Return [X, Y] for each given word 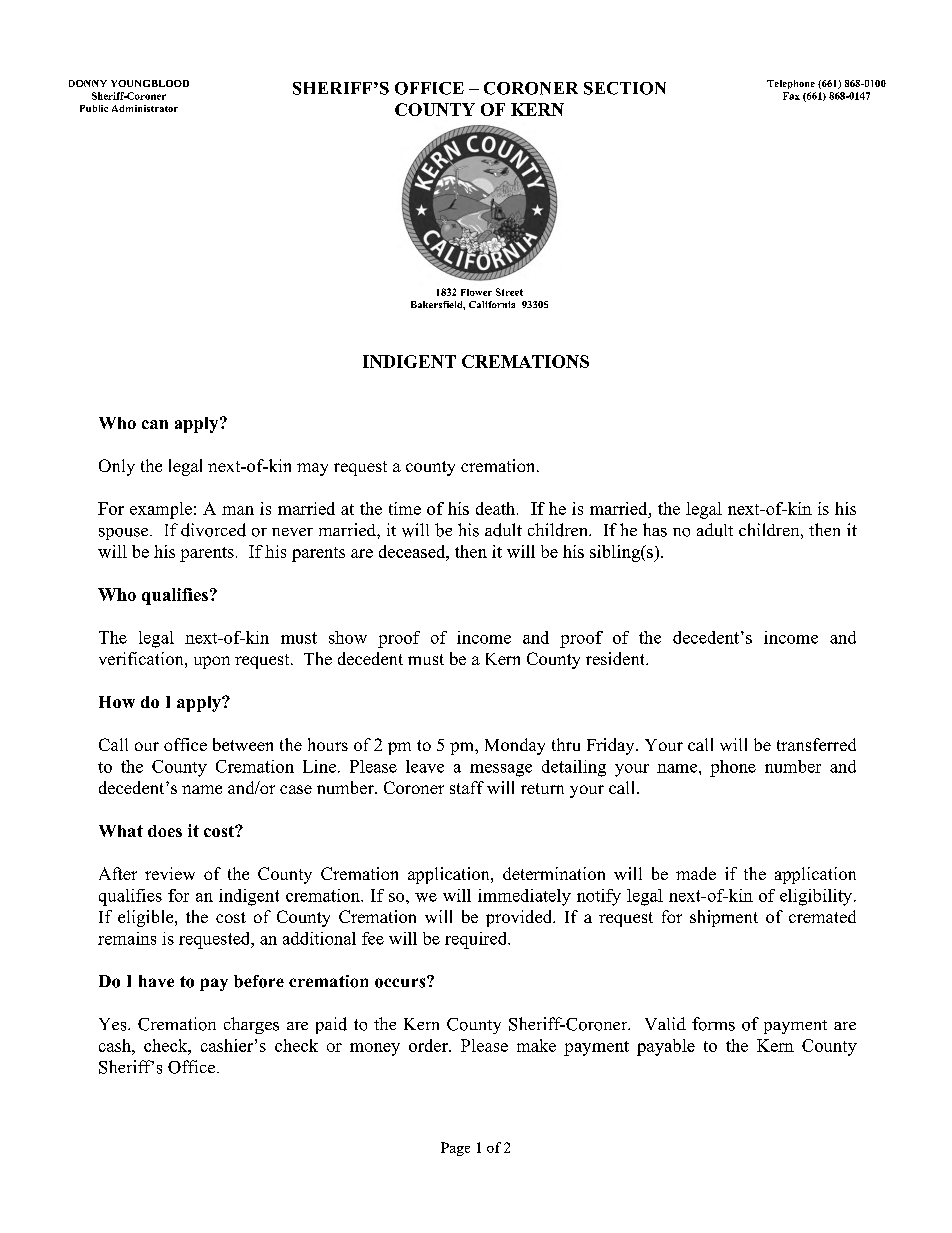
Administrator [145, 108]
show [348, 637]
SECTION [625, 88]
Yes [114, 1024]
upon [212, 662]
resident [616, 658]
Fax [791, 96]
